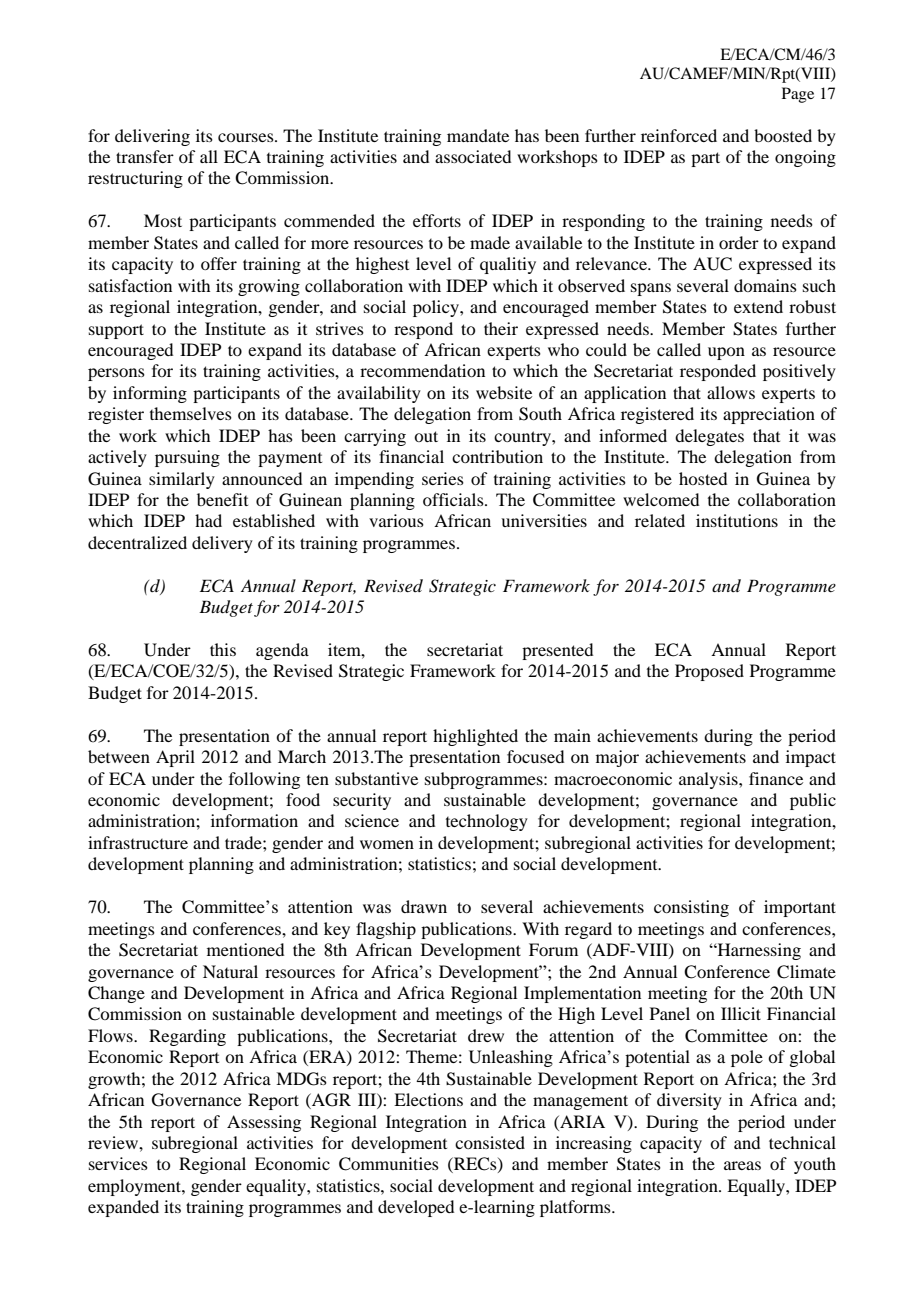 Image resolution: width=924 pixels, height=1308 pixels. What do you see at coordinates (557, 651) in the screenshot?
I see `presented` at bounding box center [557, 651].
